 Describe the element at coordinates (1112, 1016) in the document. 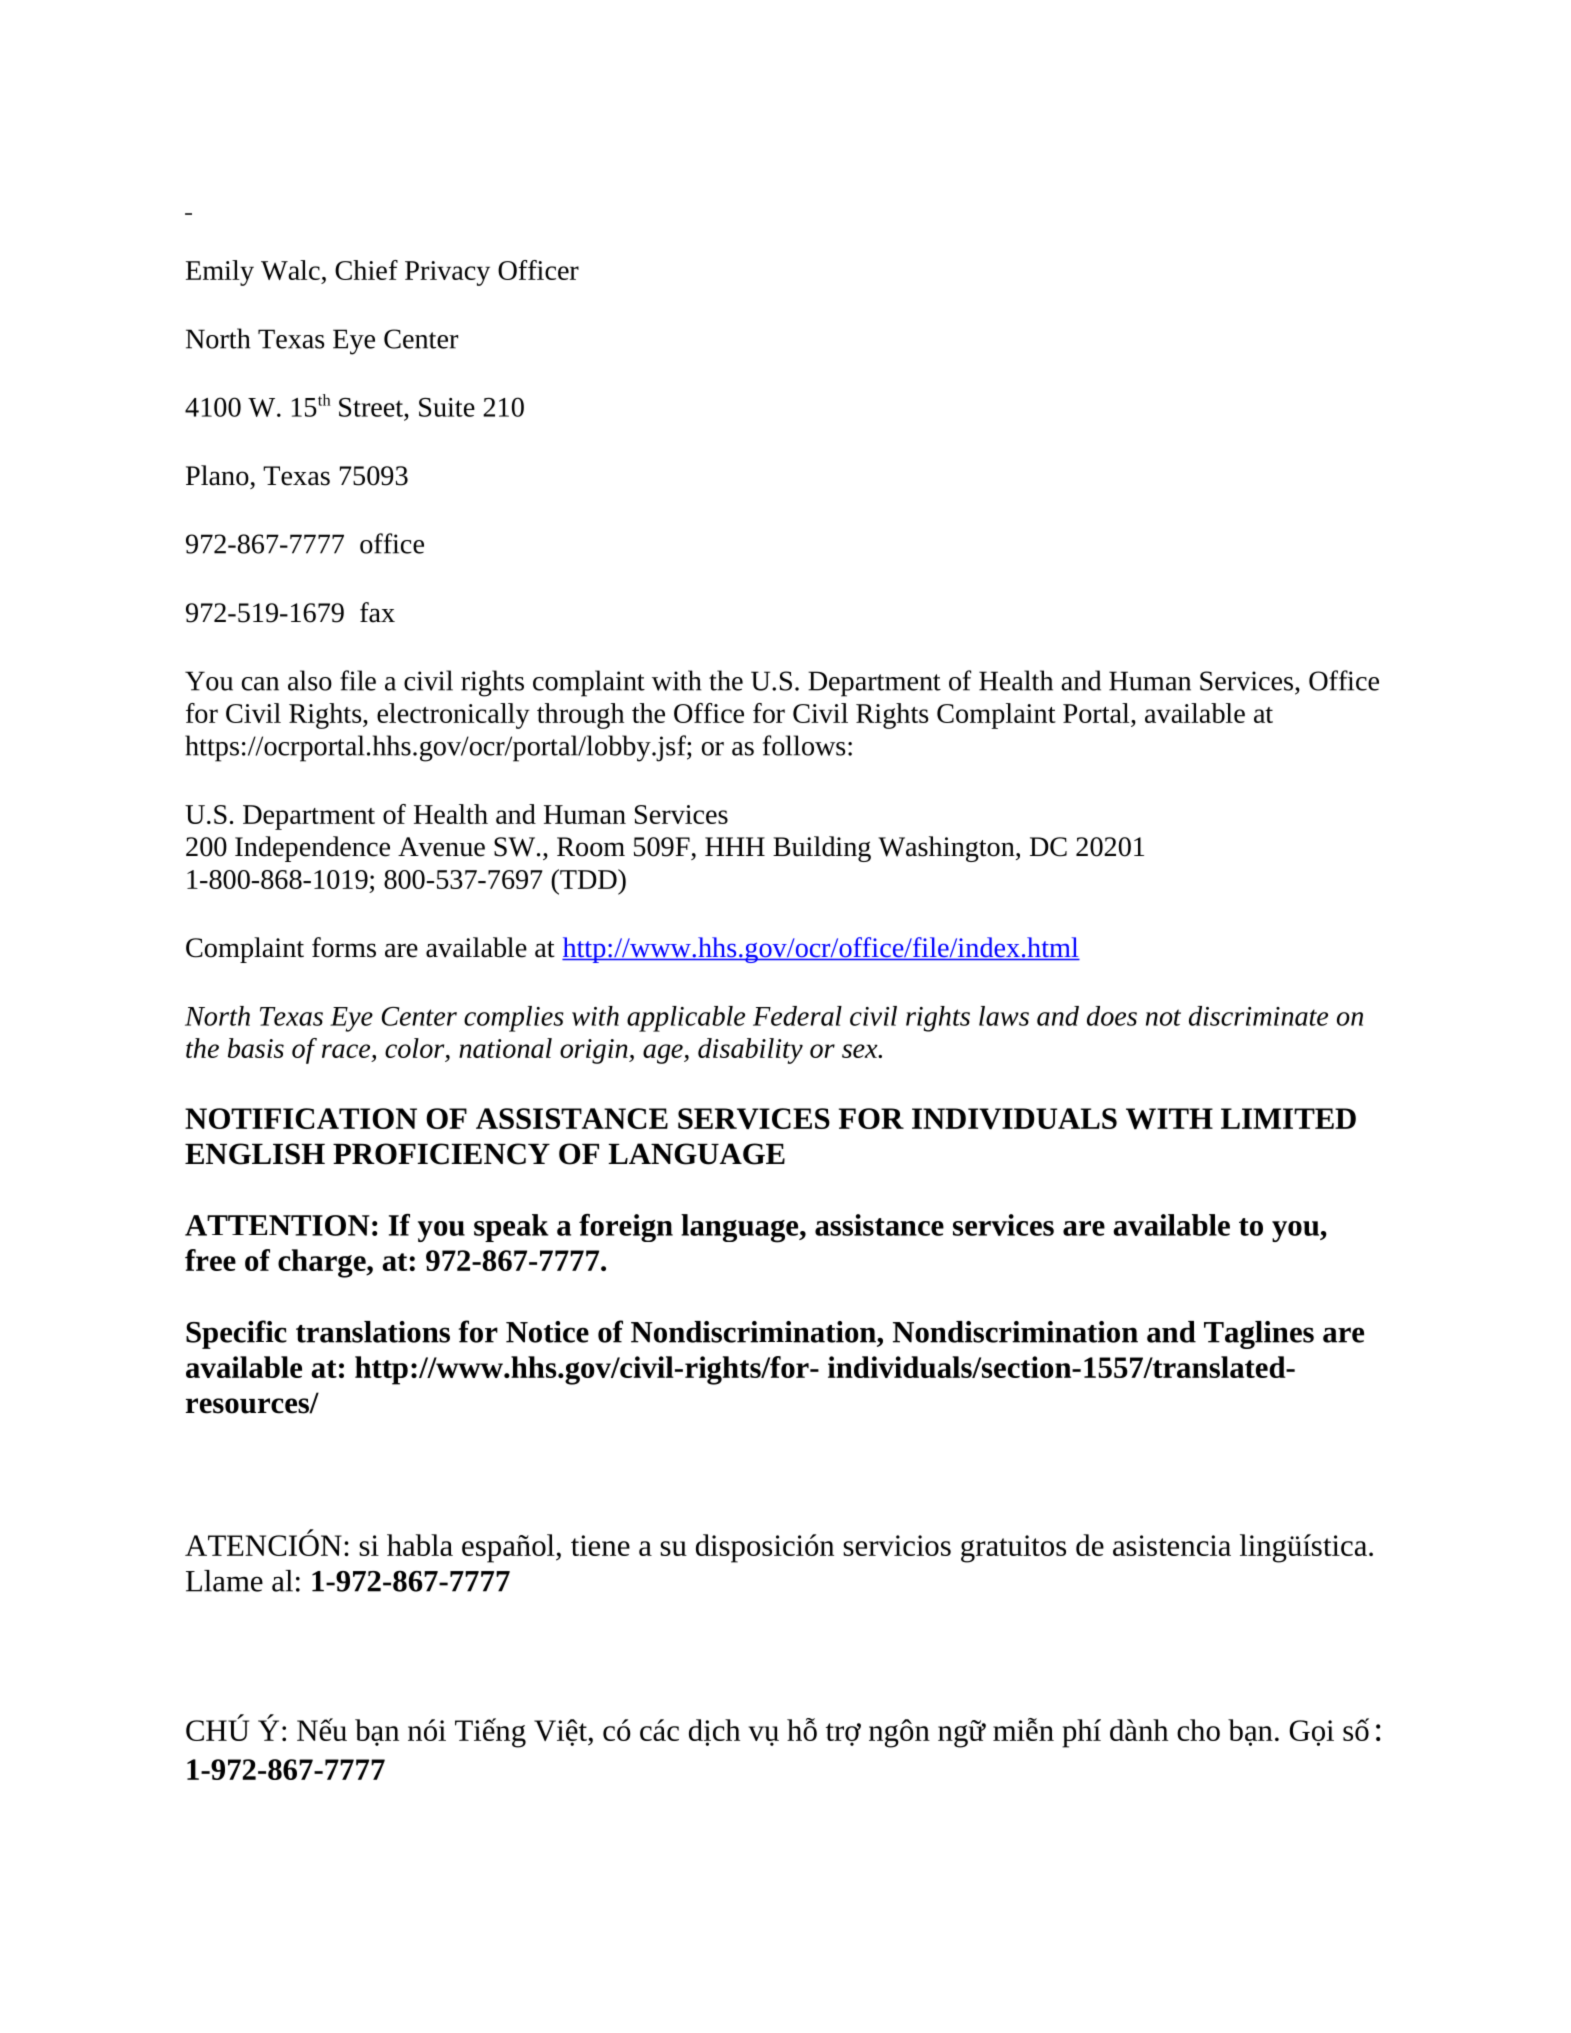

I see `does` at that location.
